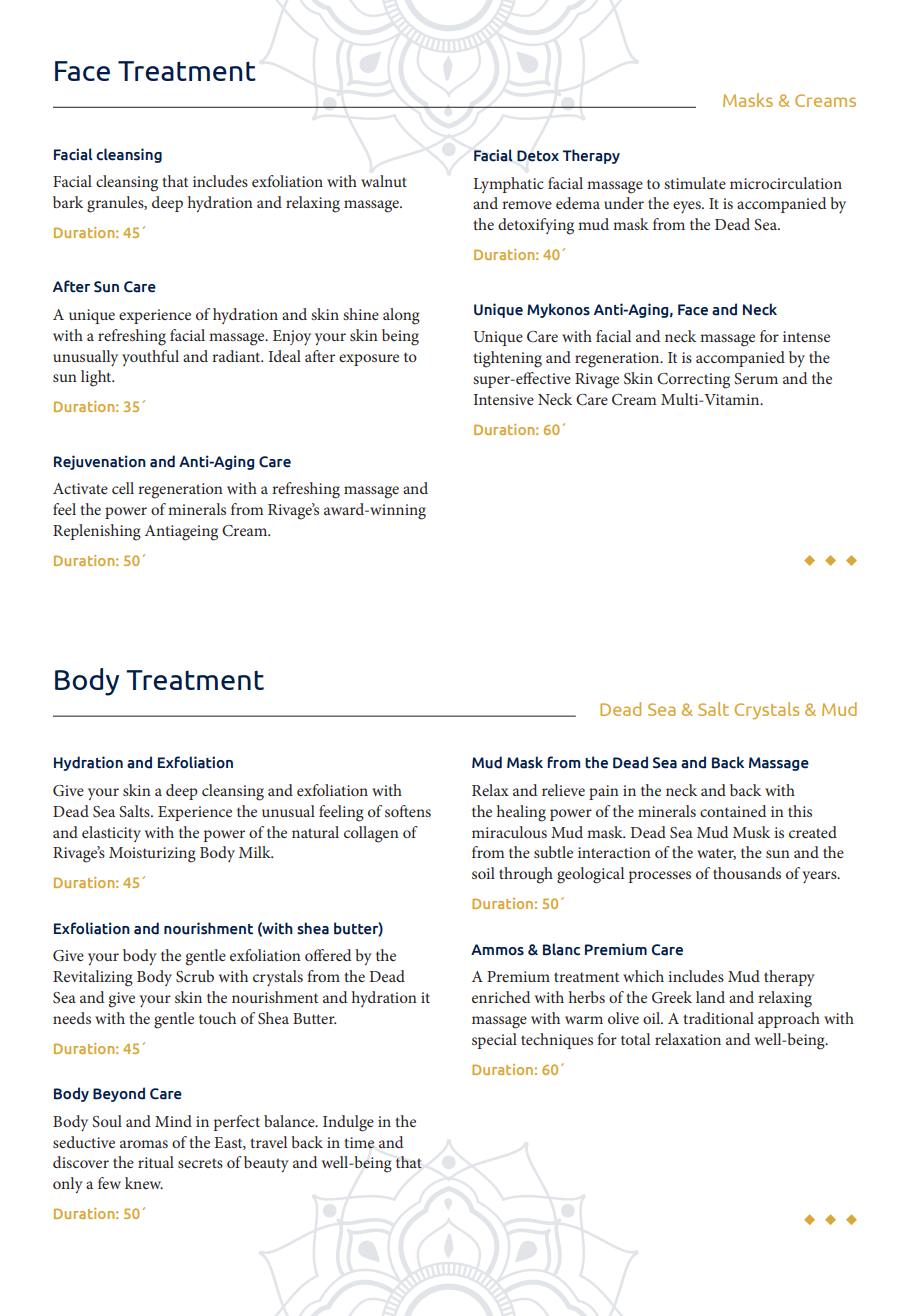 The height and width of the screenshot is (1316, 907). Describe the element at coordinates (751, 832) in the screenshot. I see `Musk` at that location.
